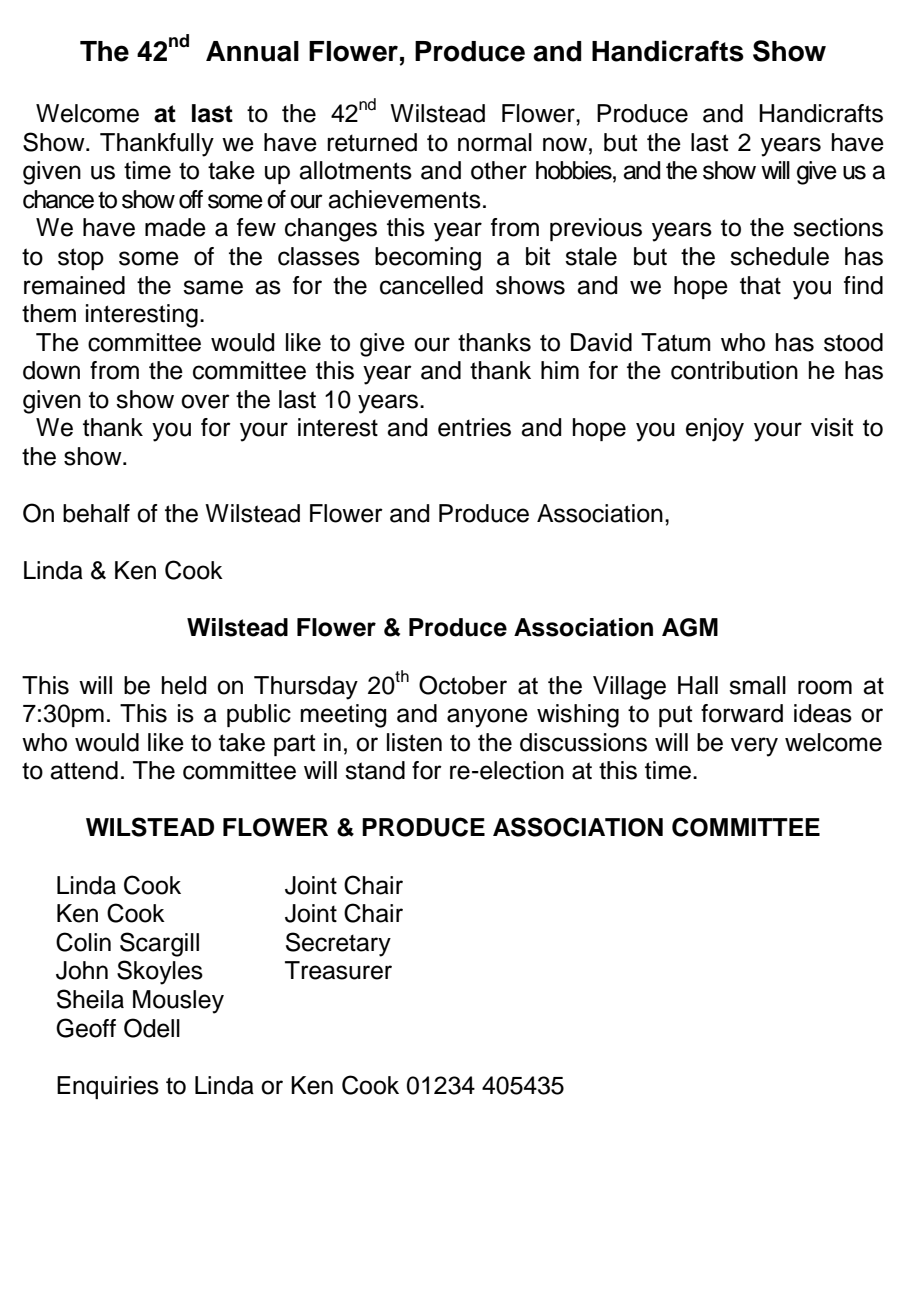 This document has height=1307, width=924. I want to click on same, so click(213, 287).
